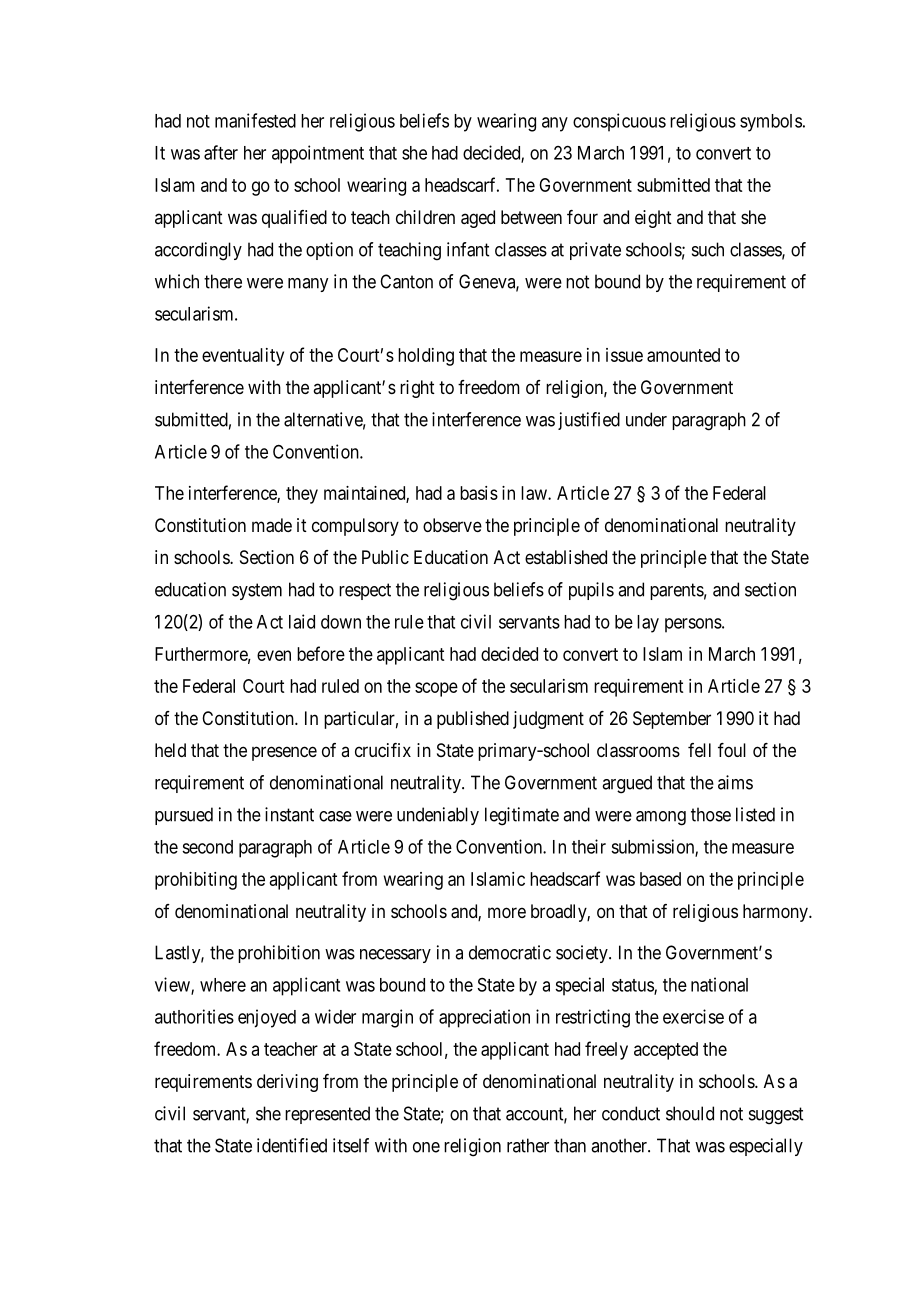 This screenshot has width=924, height=1308. What do you see at coordinates (292, 1145) in the screenshot?
I see `identified` at bounding box center [292, 1145].
